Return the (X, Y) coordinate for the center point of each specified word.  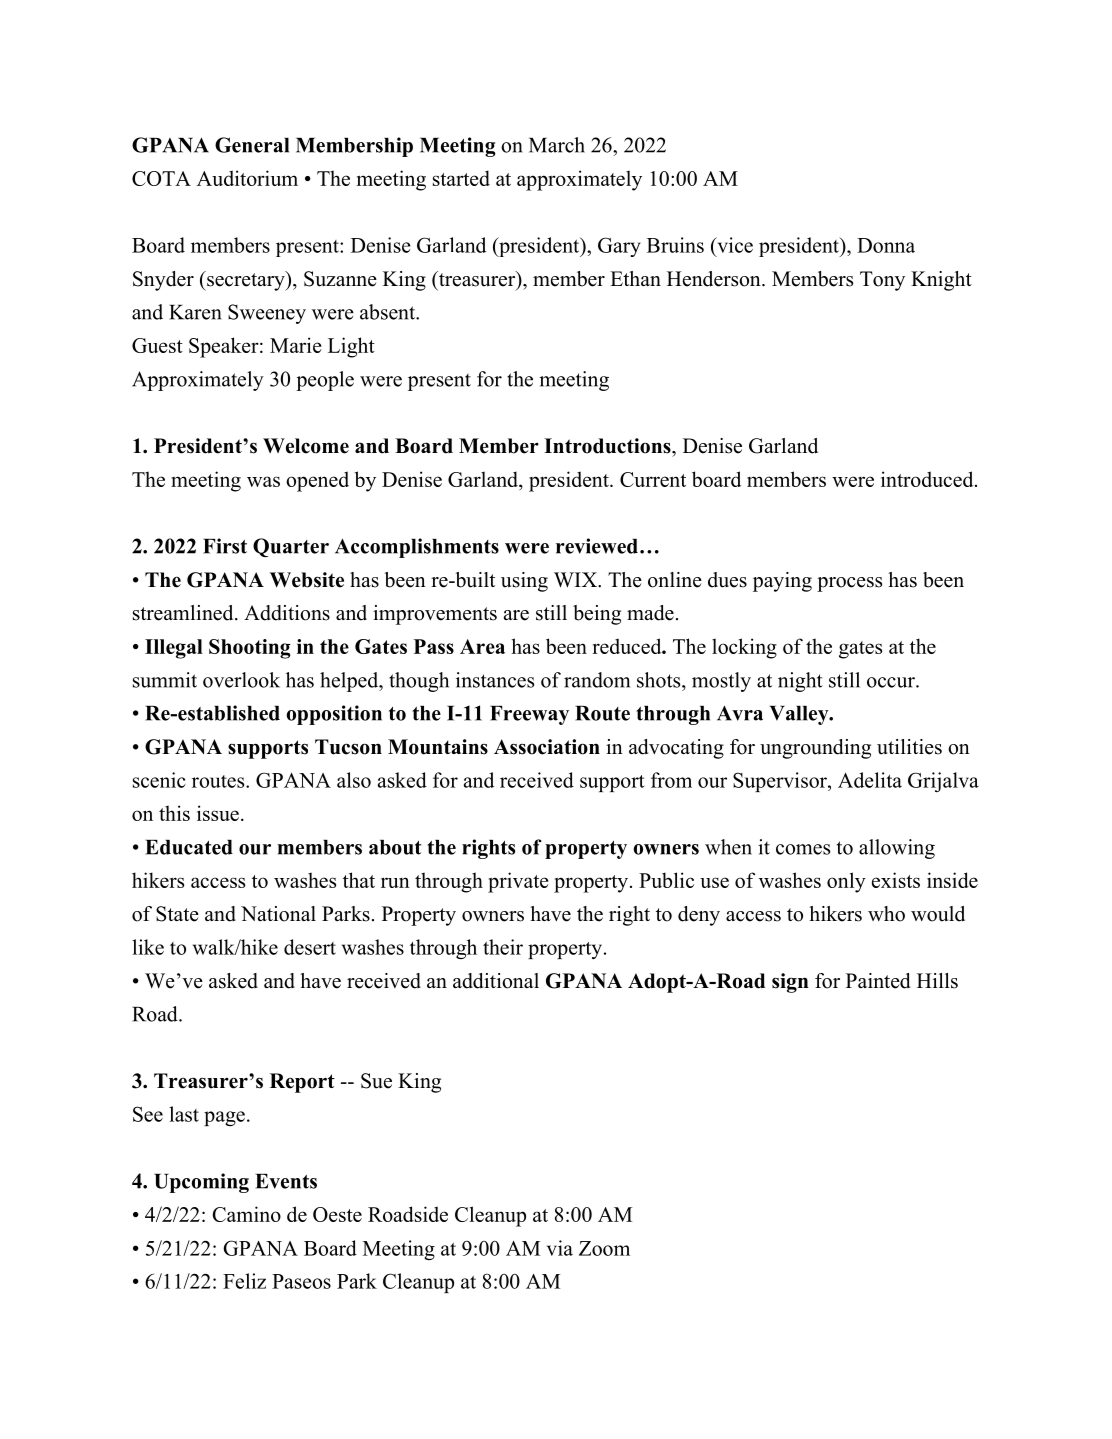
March (557, 145)
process (849, 584)
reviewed (597, 546)
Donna (886, 245)
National (278, 914)
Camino (247, 1214)
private (518, 882)
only (846, 882)
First (225, 546)
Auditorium (247, 178)
